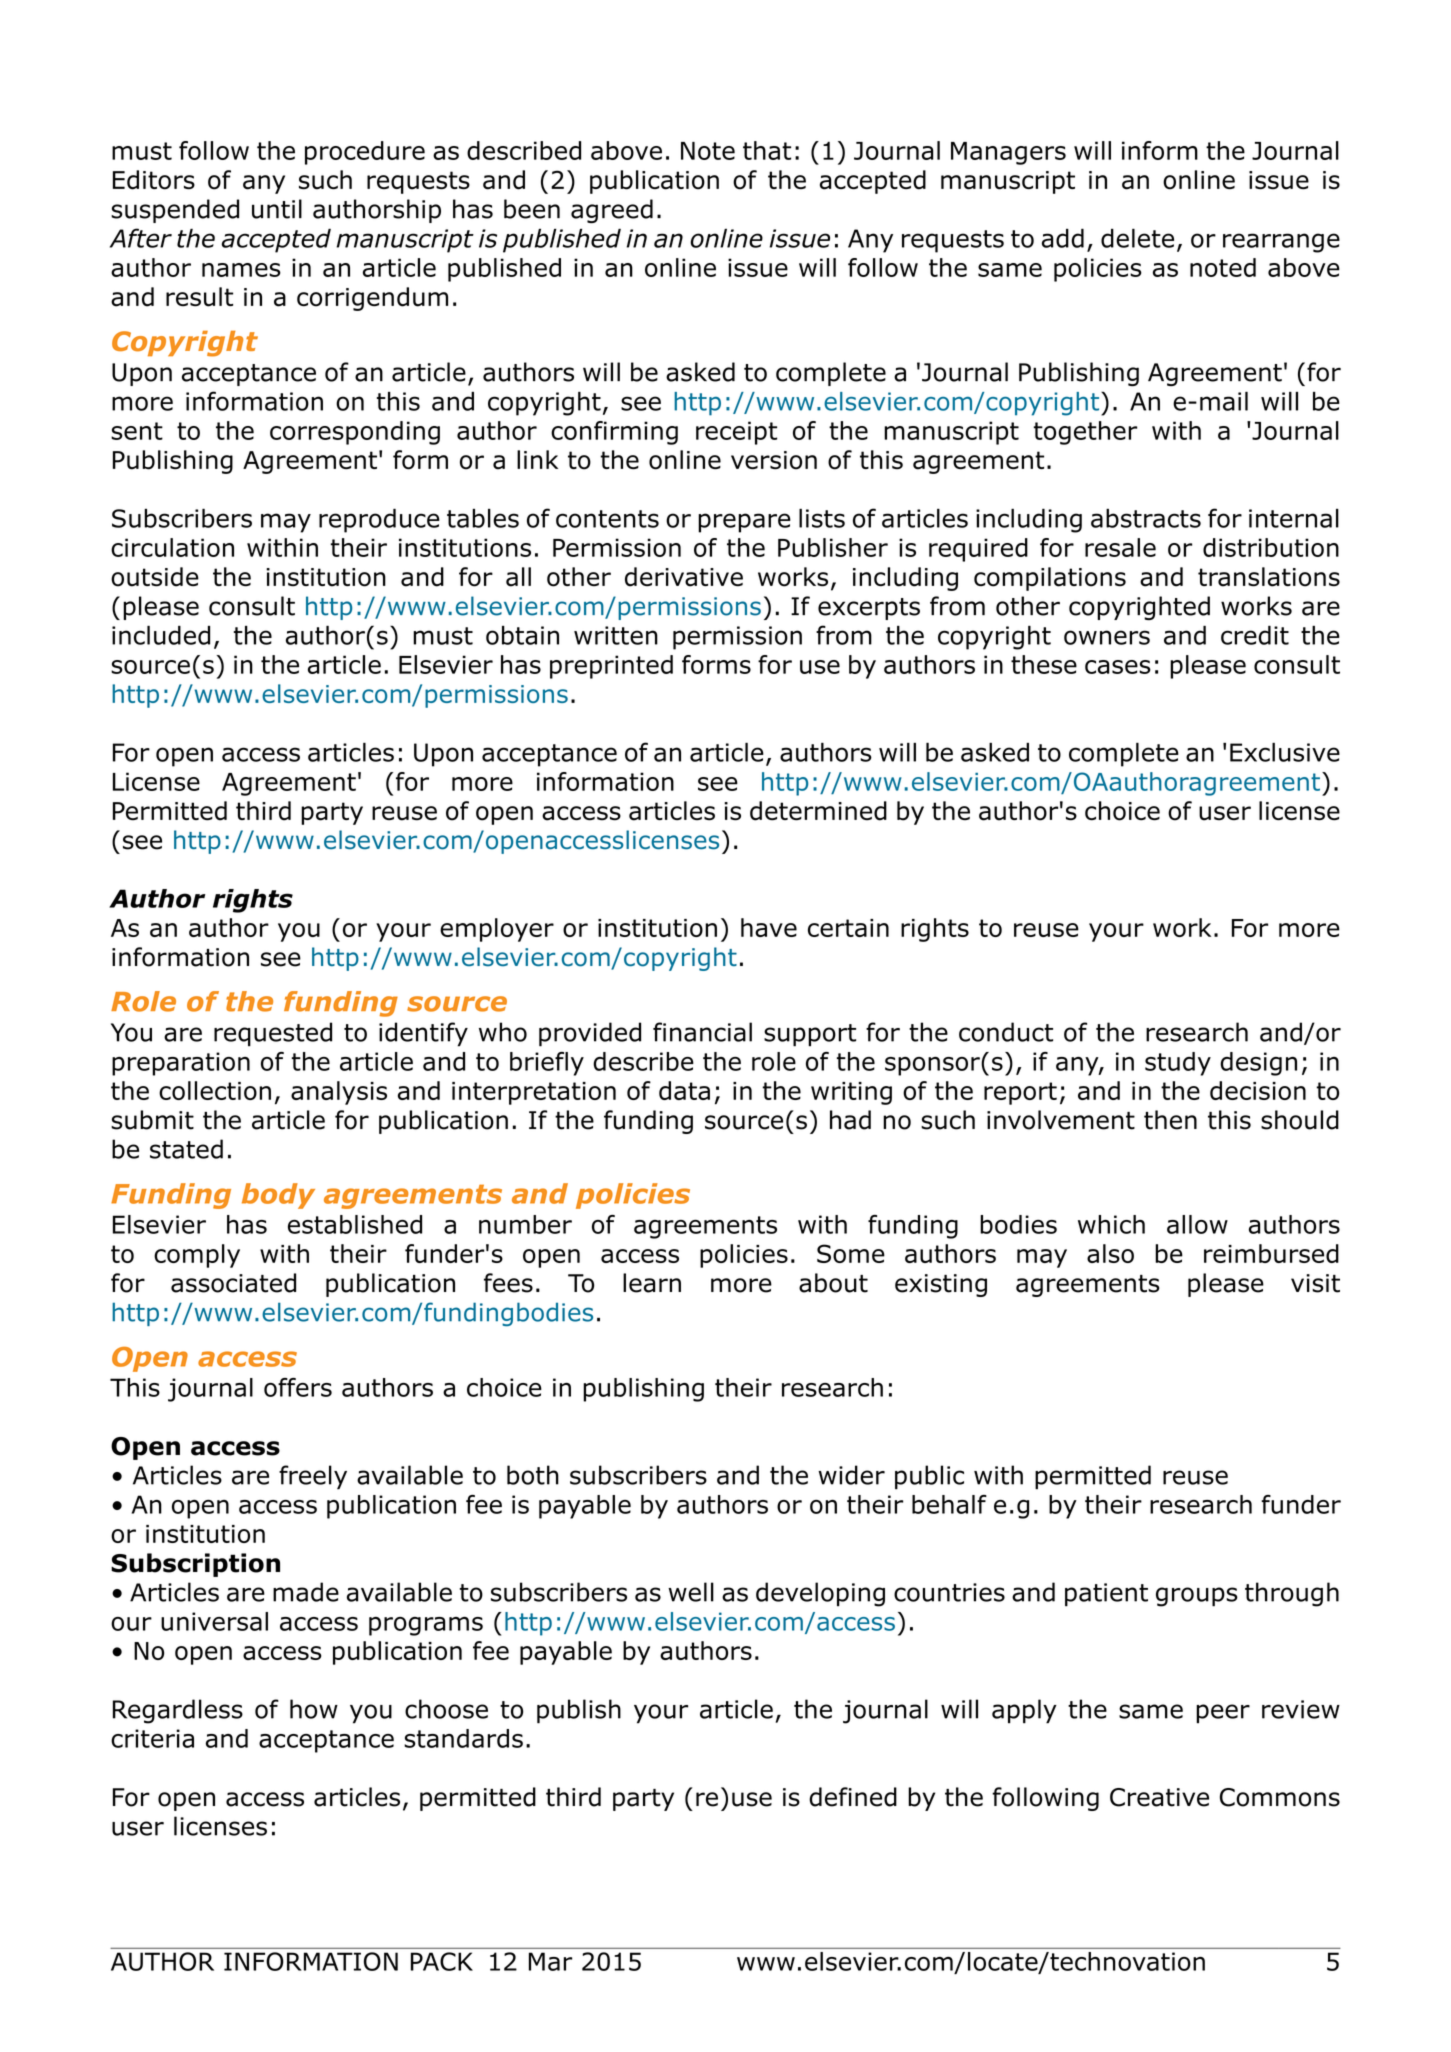 The width and height of the page is (1451, 2052). Describe the element at coordinates (1159, 1797) in the page. I see `Creative` at that location.
